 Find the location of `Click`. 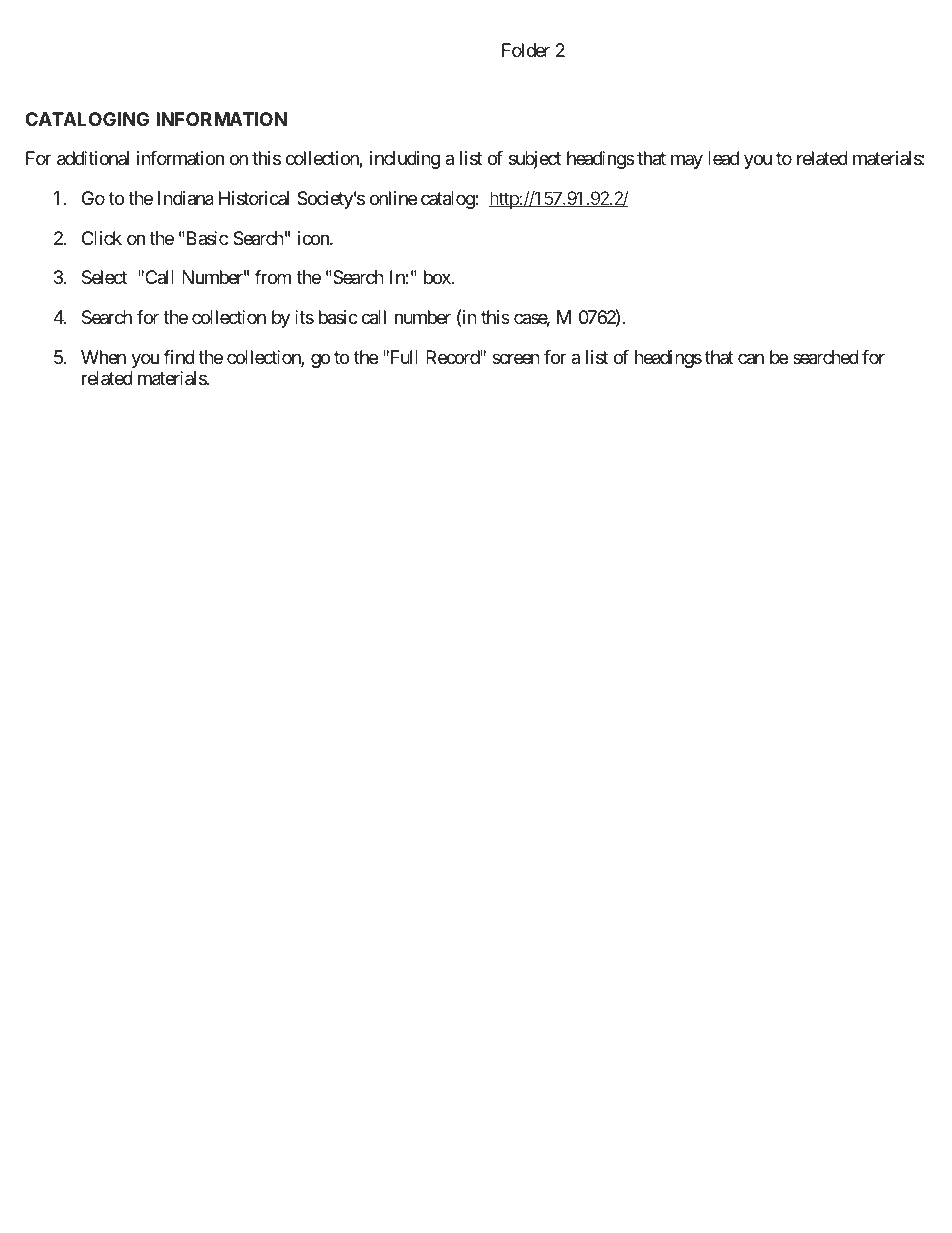

Click is located at coordinates (102, 238).
